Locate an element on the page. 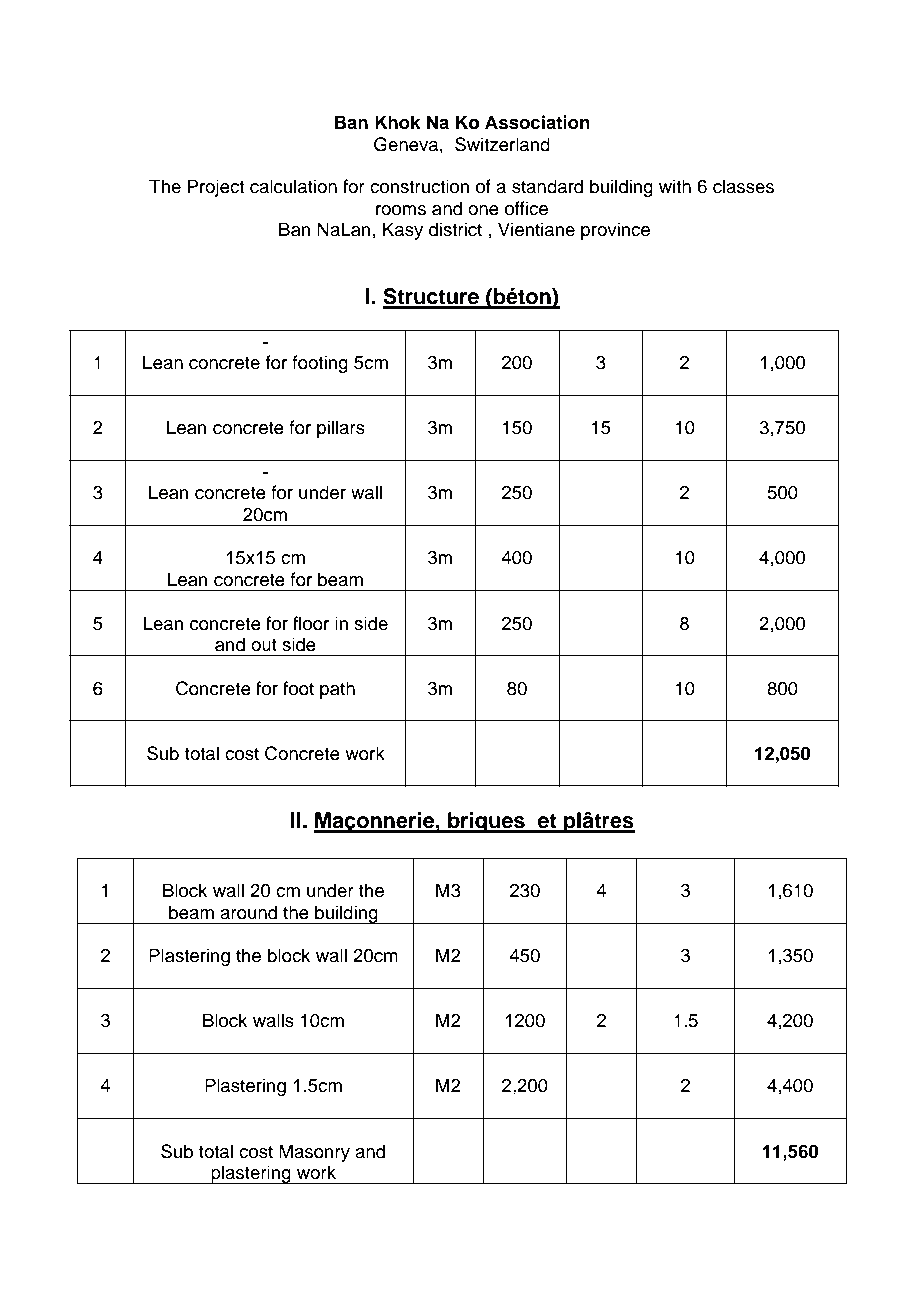  Masonry is located at coordinates (314, 1153).
